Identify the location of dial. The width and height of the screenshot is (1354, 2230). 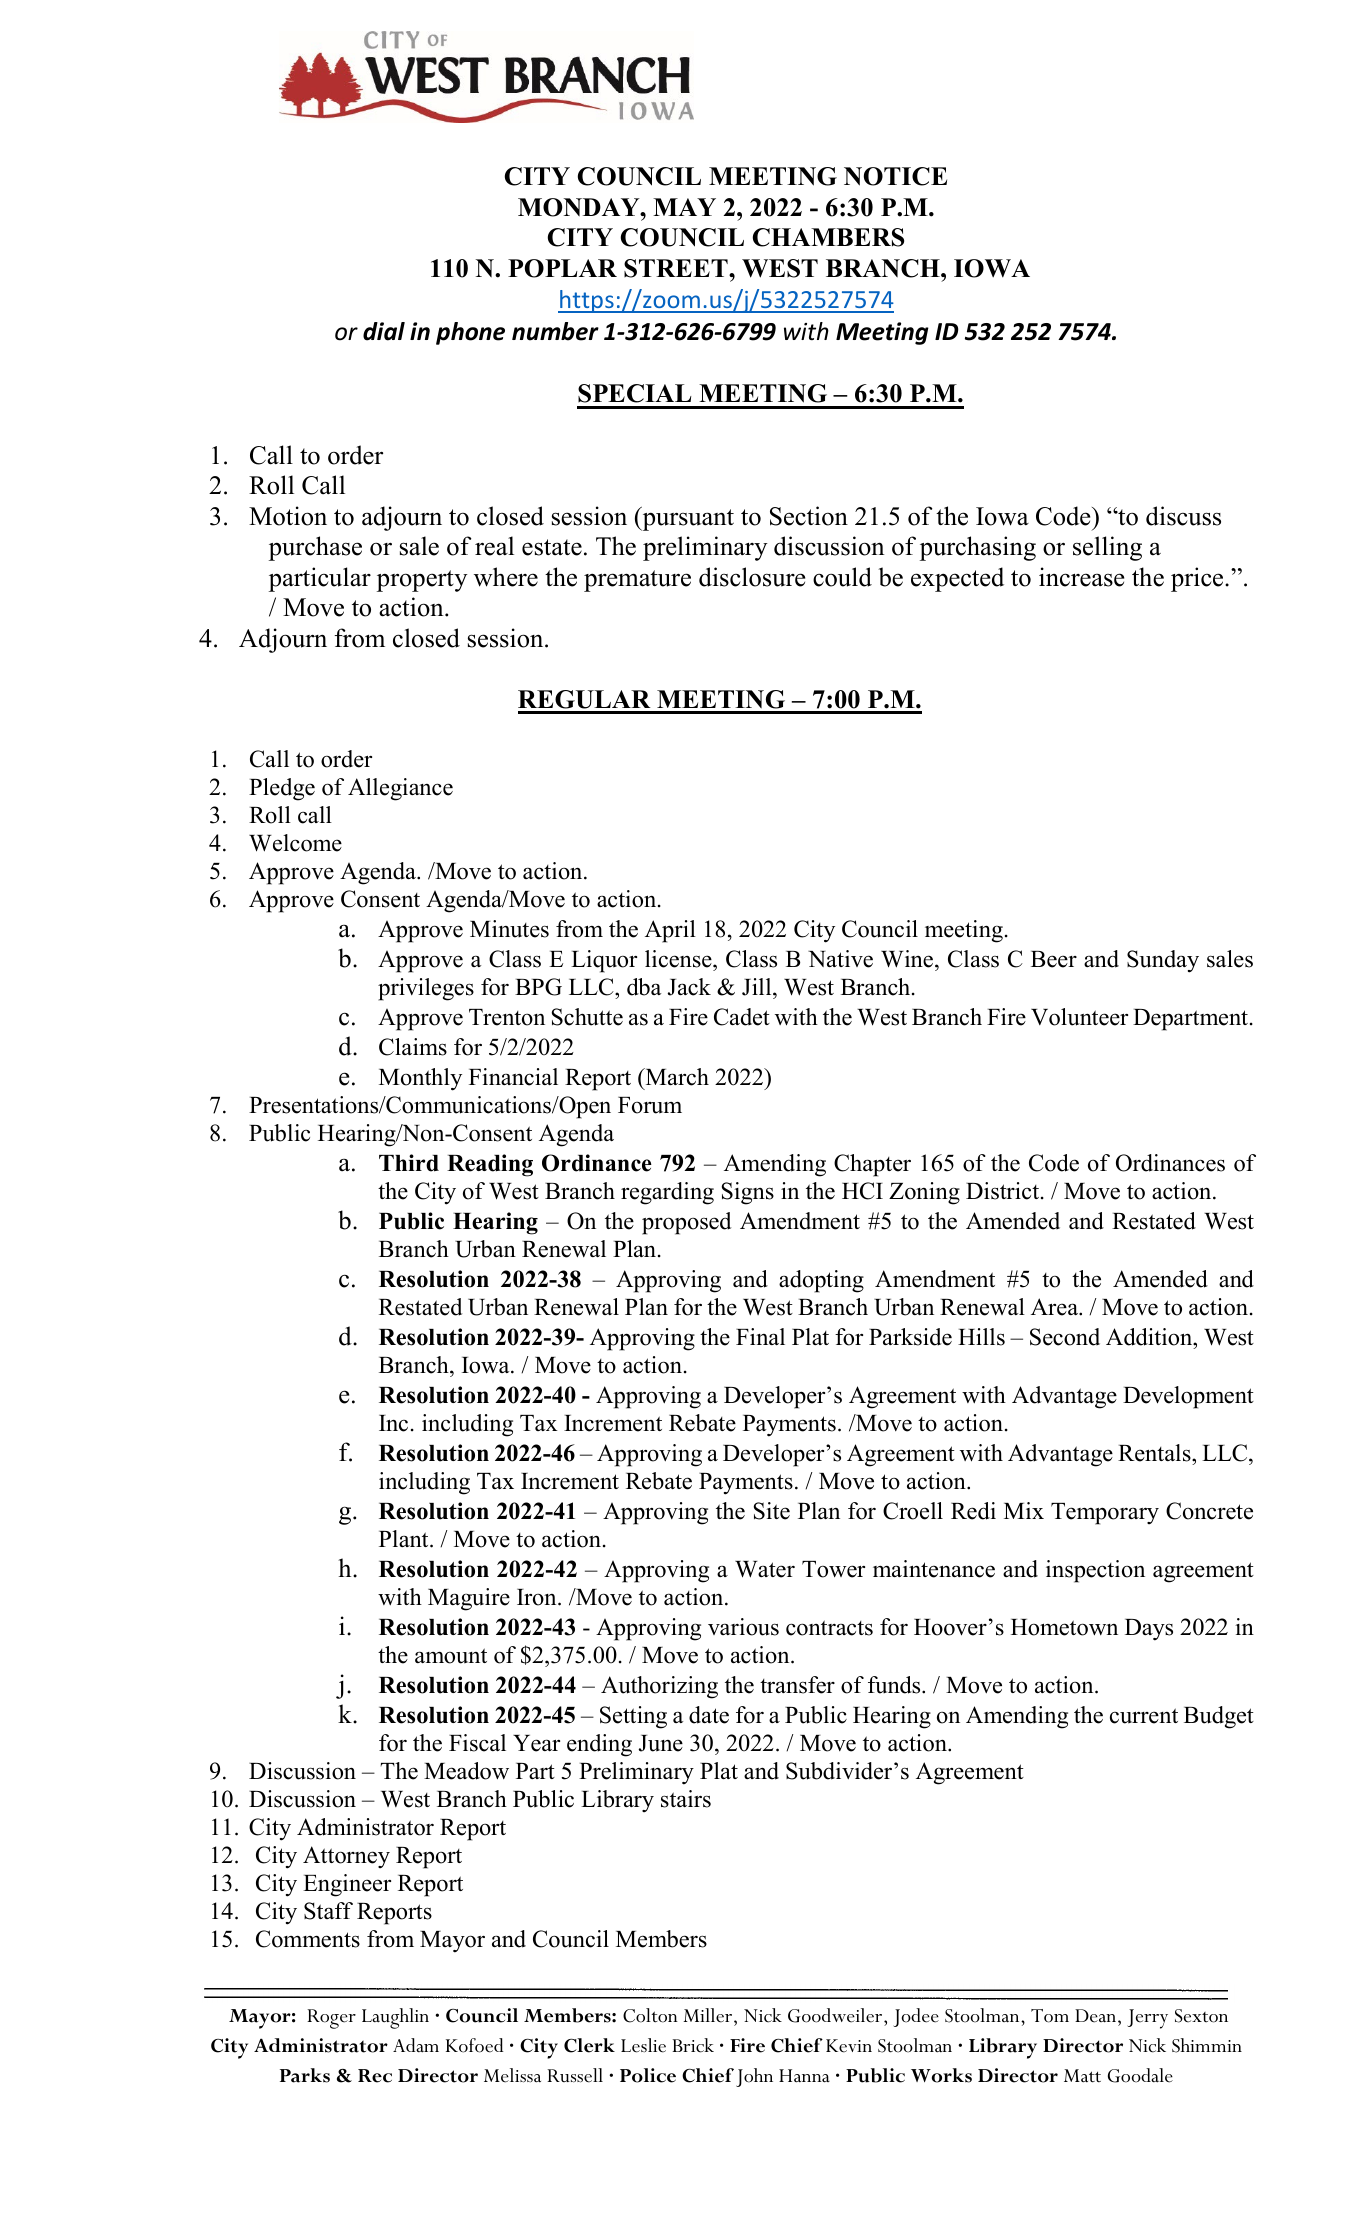
(384, 331).
